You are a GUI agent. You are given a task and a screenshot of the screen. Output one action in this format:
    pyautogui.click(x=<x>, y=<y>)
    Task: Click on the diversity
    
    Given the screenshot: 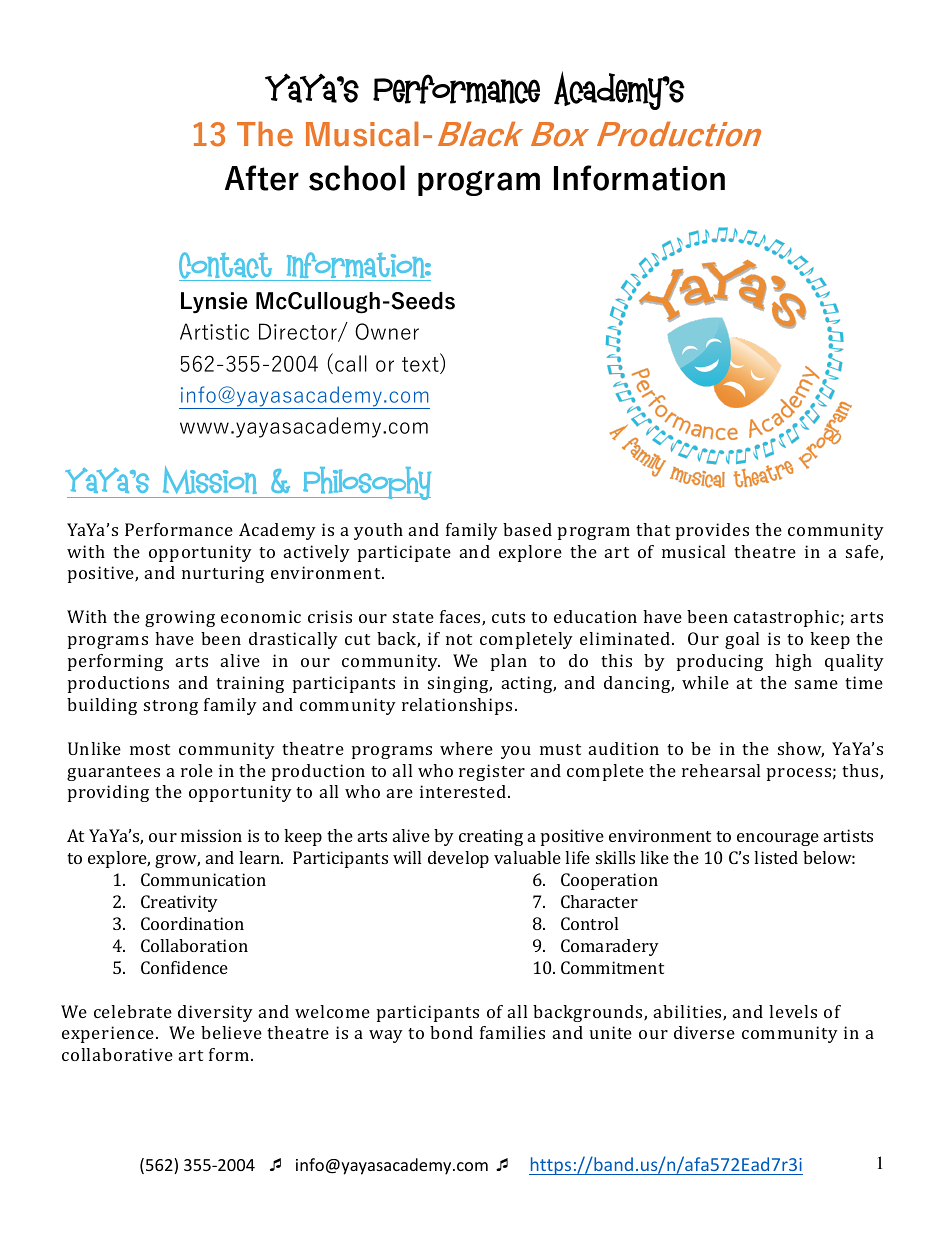 What is the action you would take?
    pyautogui.click(x=215, y=1013)
